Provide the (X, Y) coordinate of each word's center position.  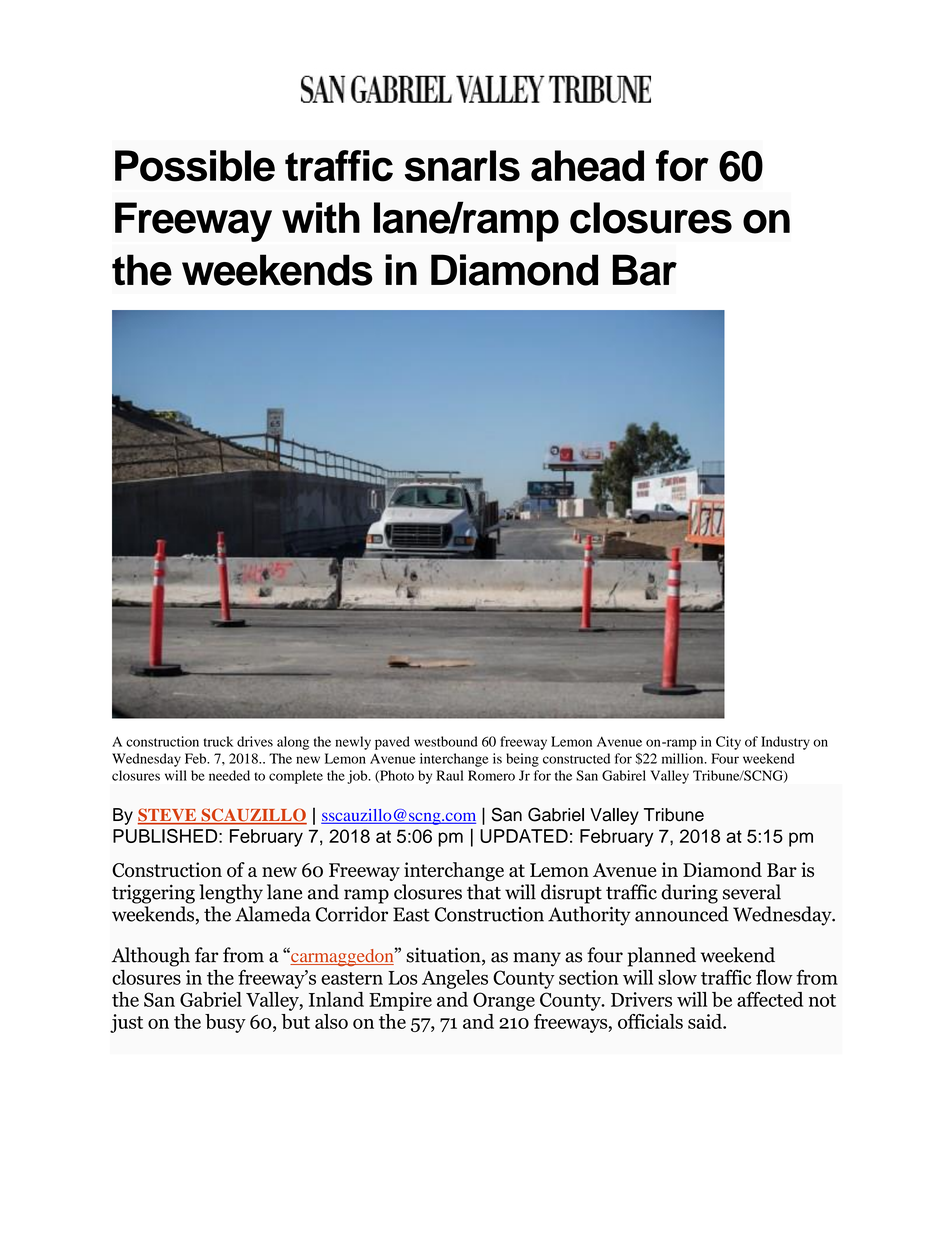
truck (218, 741)
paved (392, 743)
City (728, 743)
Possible (195, 166)
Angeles (455, 979)
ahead (587, 166)
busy (225, 1023)
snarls (462, 166)
